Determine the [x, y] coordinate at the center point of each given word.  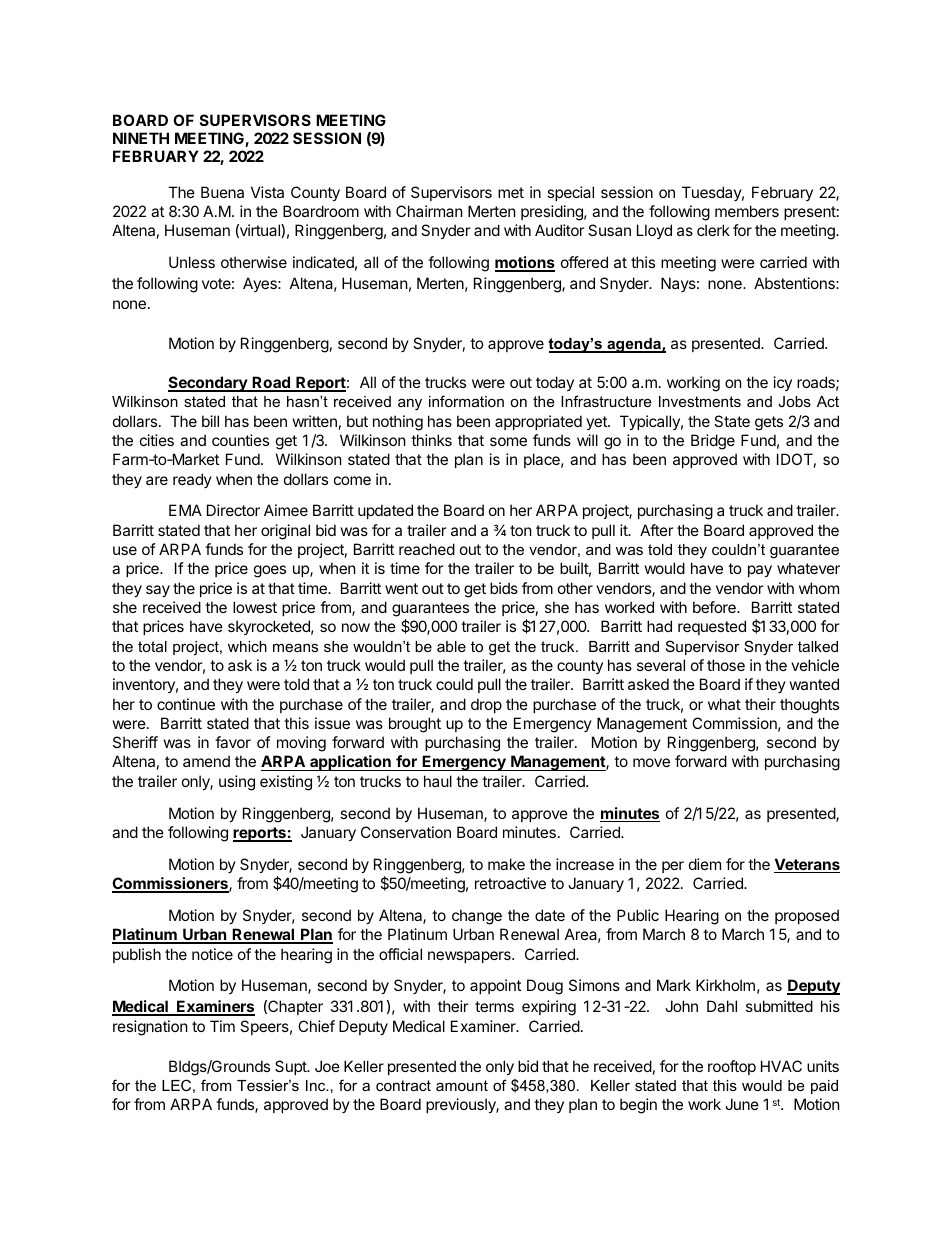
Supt [292, 1067]
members [747, 211]
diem [705, 864]
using [237, 783]
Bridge [713, 442]
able [451, 646]
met [511, 192]
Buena [222, 192]
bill [210, 421]
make [506, 864]
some [508, 441]
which [247, 646]
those [726, 665]
